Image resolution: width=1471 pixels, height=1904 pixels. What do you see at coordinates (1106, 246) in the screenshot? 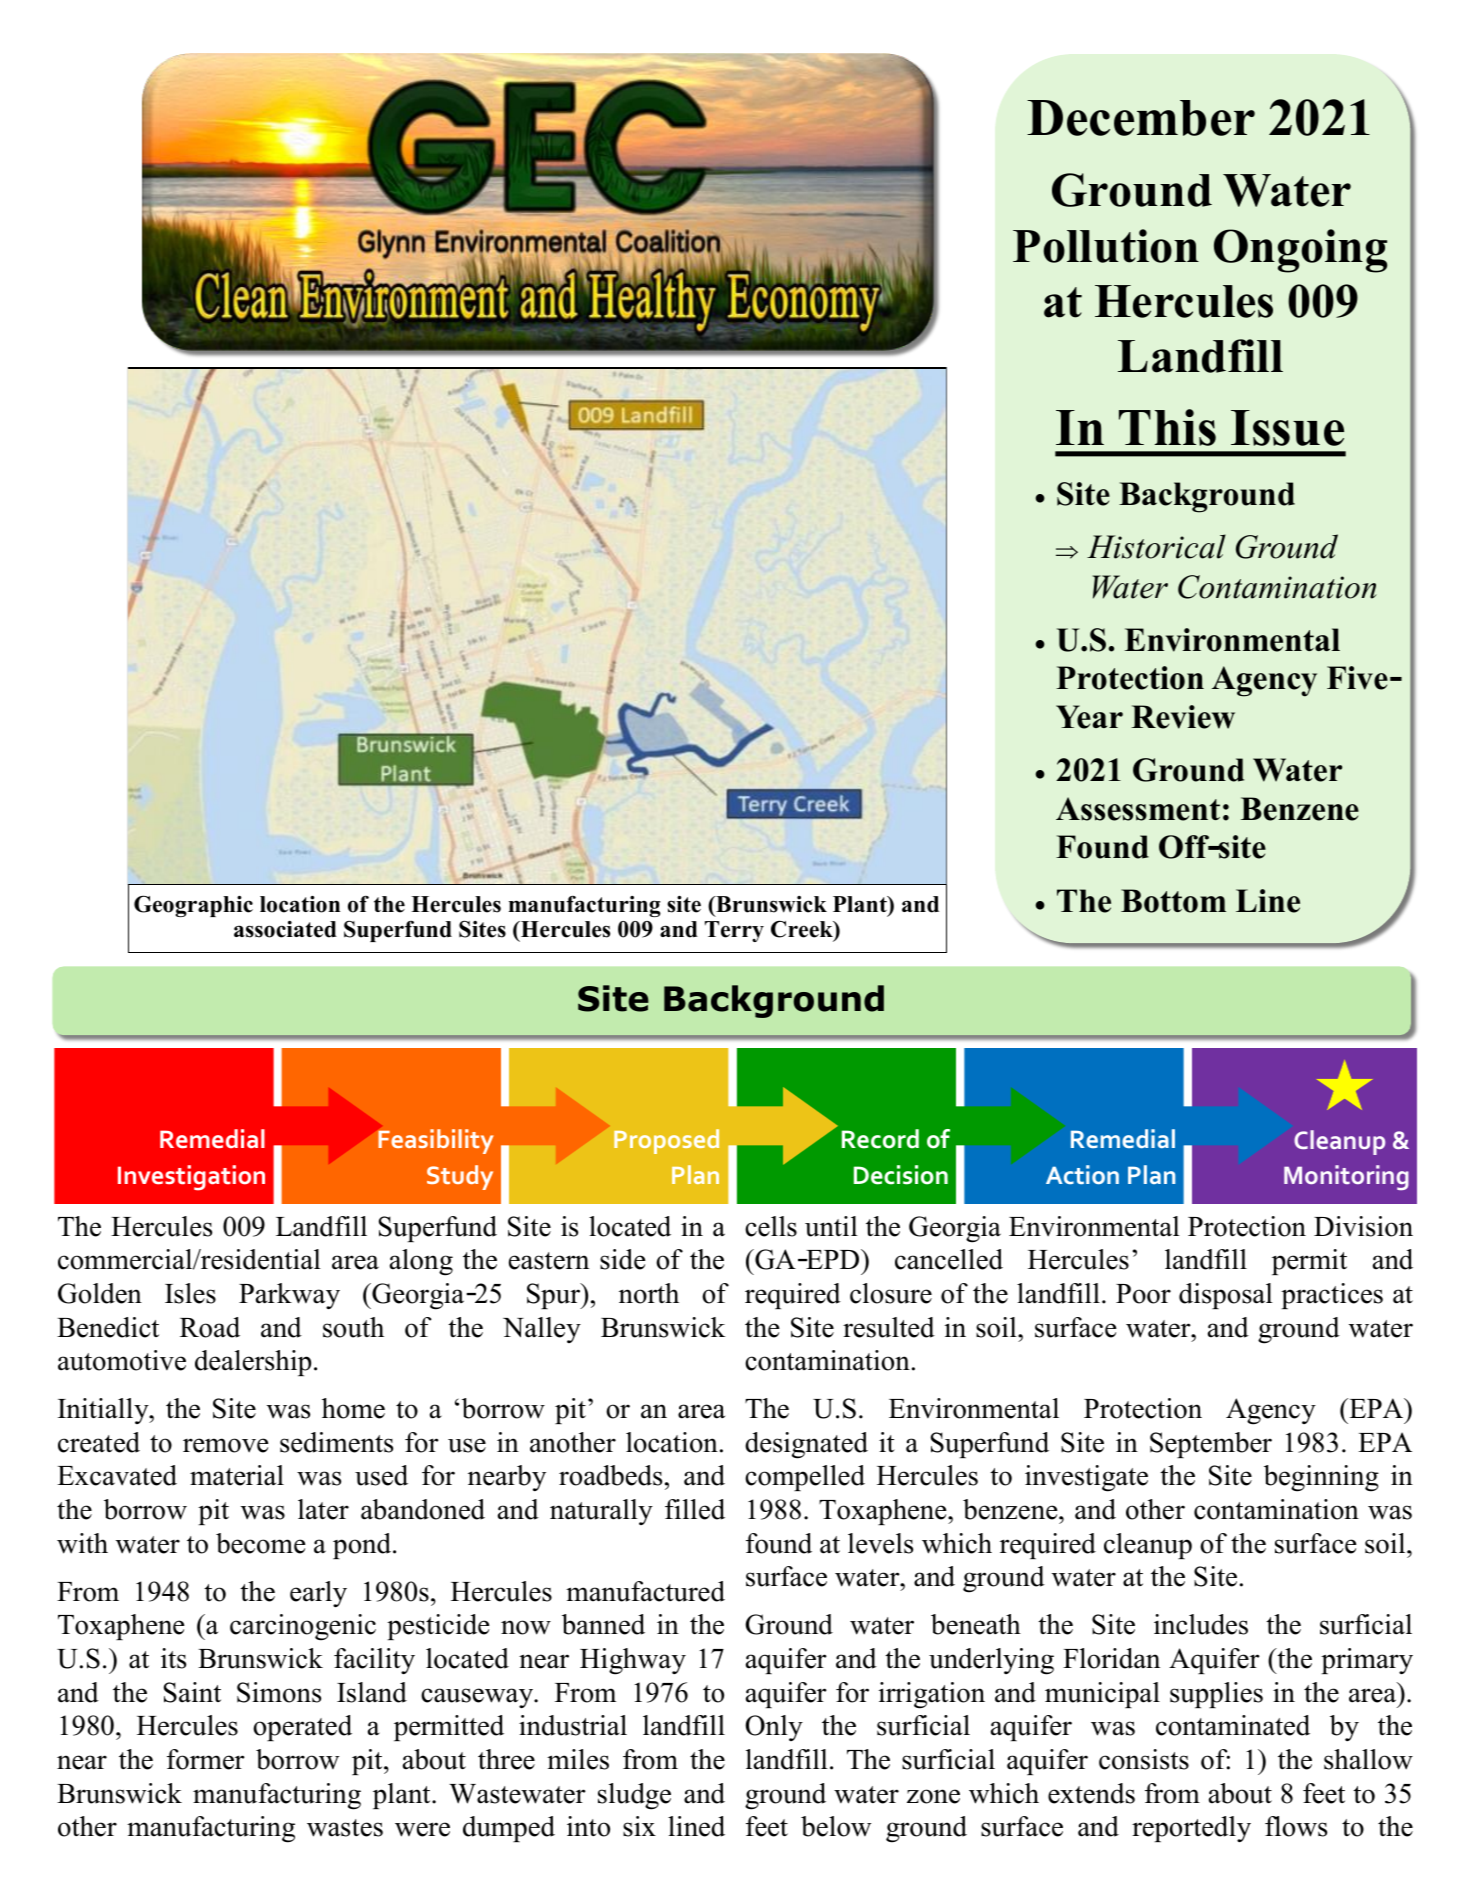
I see `Pollution` at bounding box center [1106, 246].
